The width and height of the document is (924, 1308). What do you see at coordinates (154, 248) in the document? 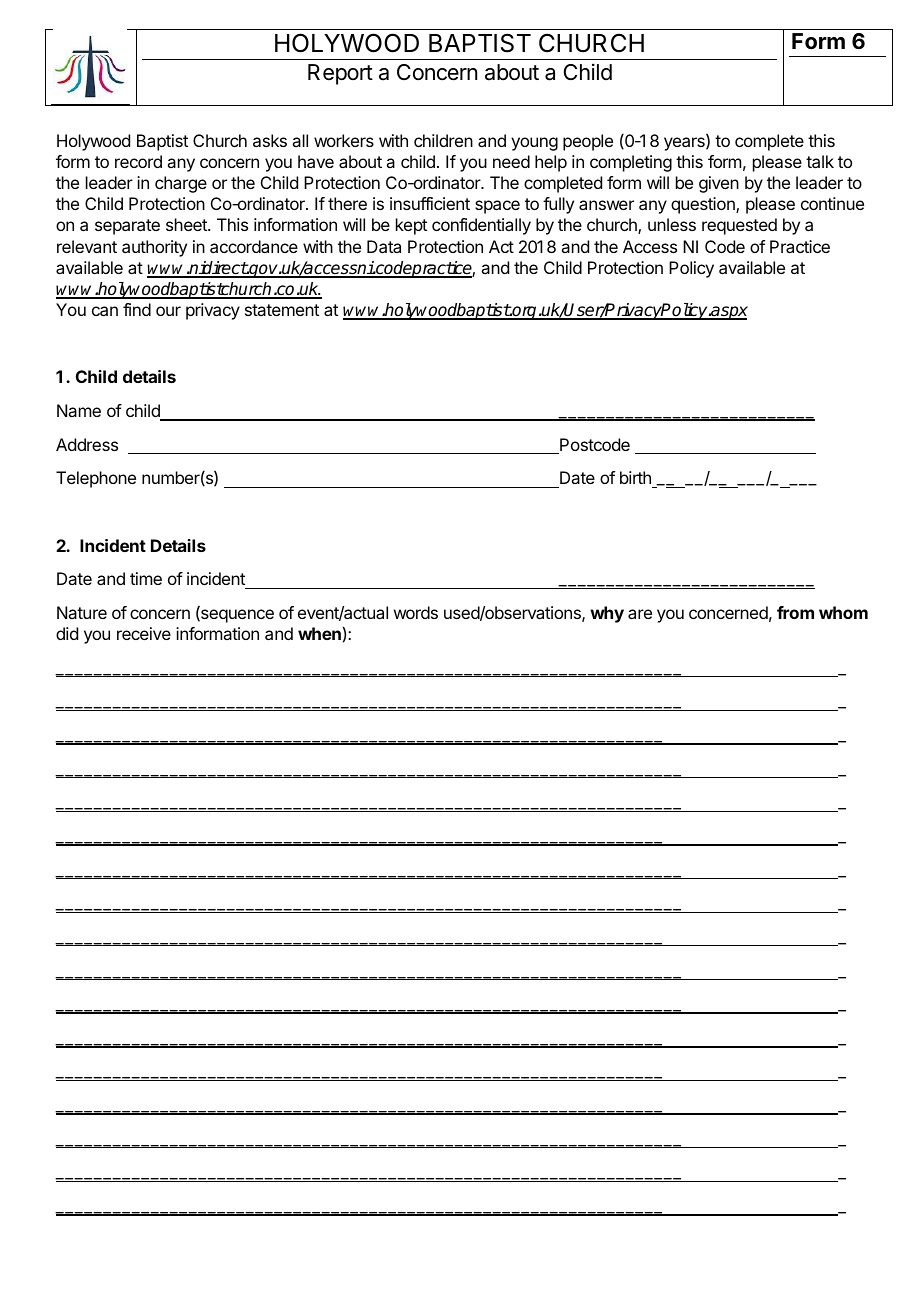
I see `authority` at bounding box center [154, 248].
